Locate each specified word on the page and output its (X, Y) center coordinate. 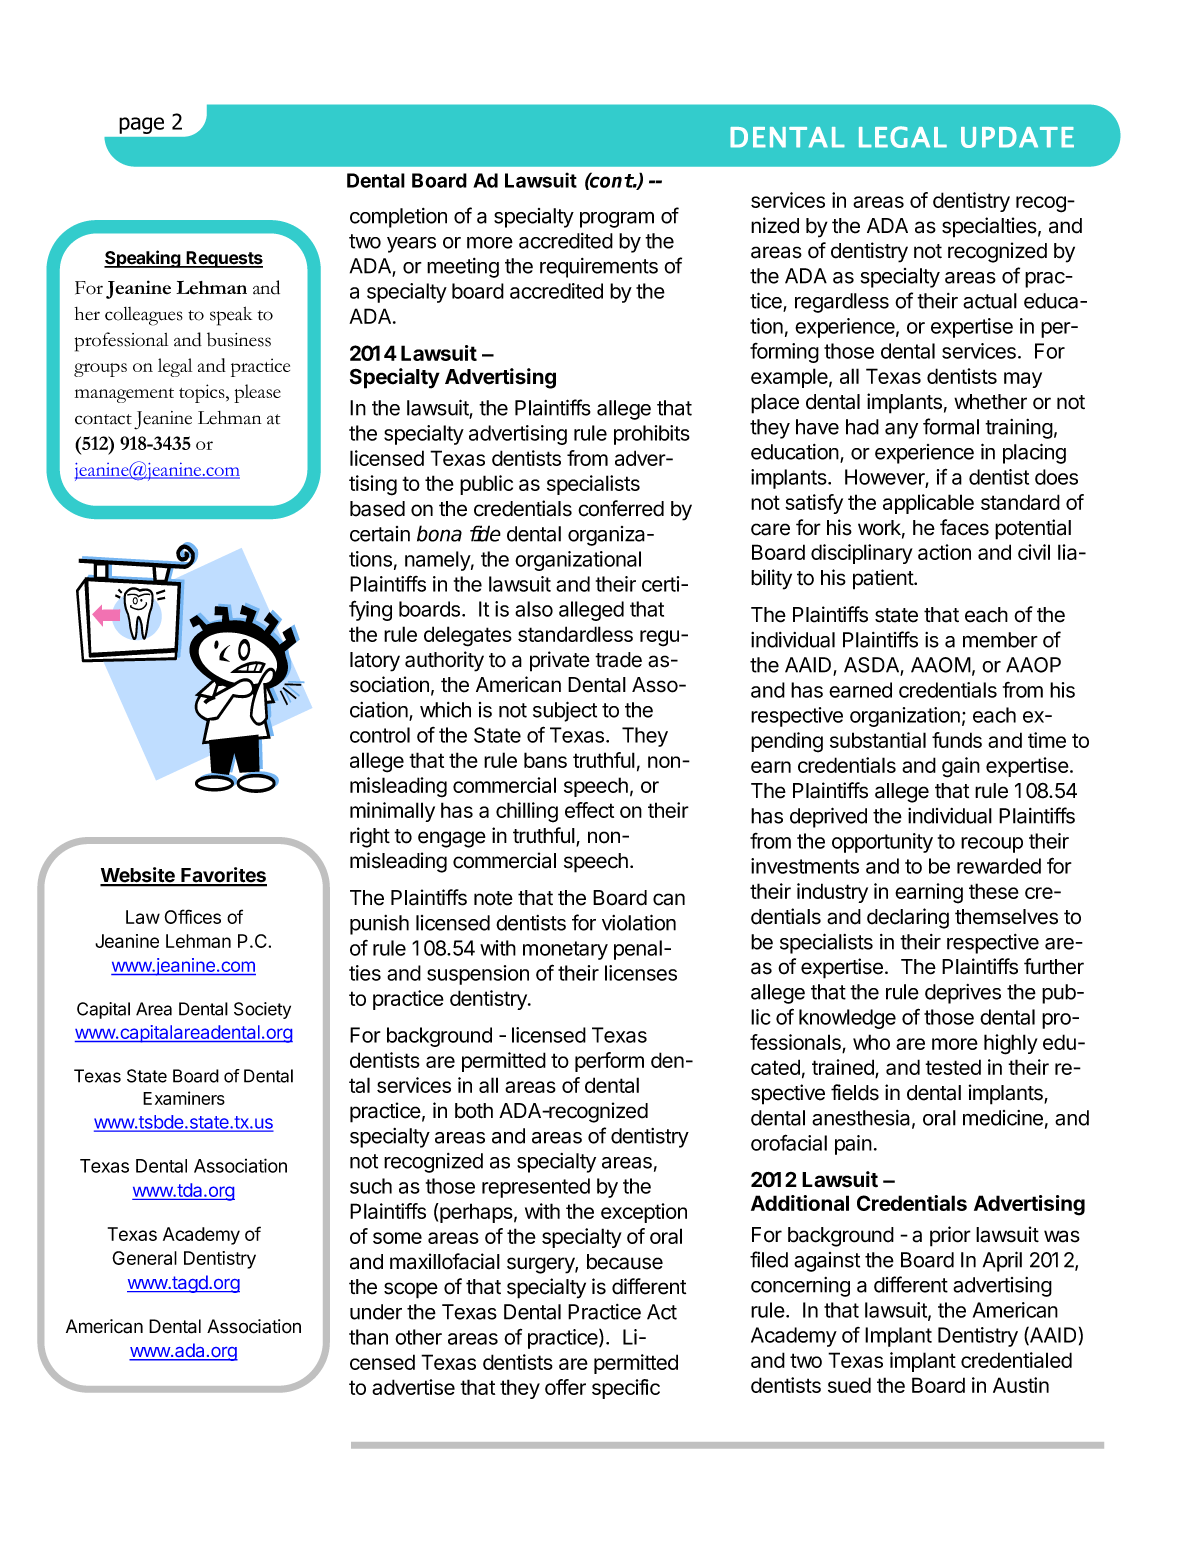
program (617, 219)
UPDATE (1017, 137)
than (368, 1337)
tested (953, 1067)
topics (203, 393)
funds (957, 740)
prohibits (652, 435)
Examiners (184, 1098)
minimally (392, 812)
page (141, 125)
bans (545, 760)
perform (609, 1062)
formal (951, 426)
